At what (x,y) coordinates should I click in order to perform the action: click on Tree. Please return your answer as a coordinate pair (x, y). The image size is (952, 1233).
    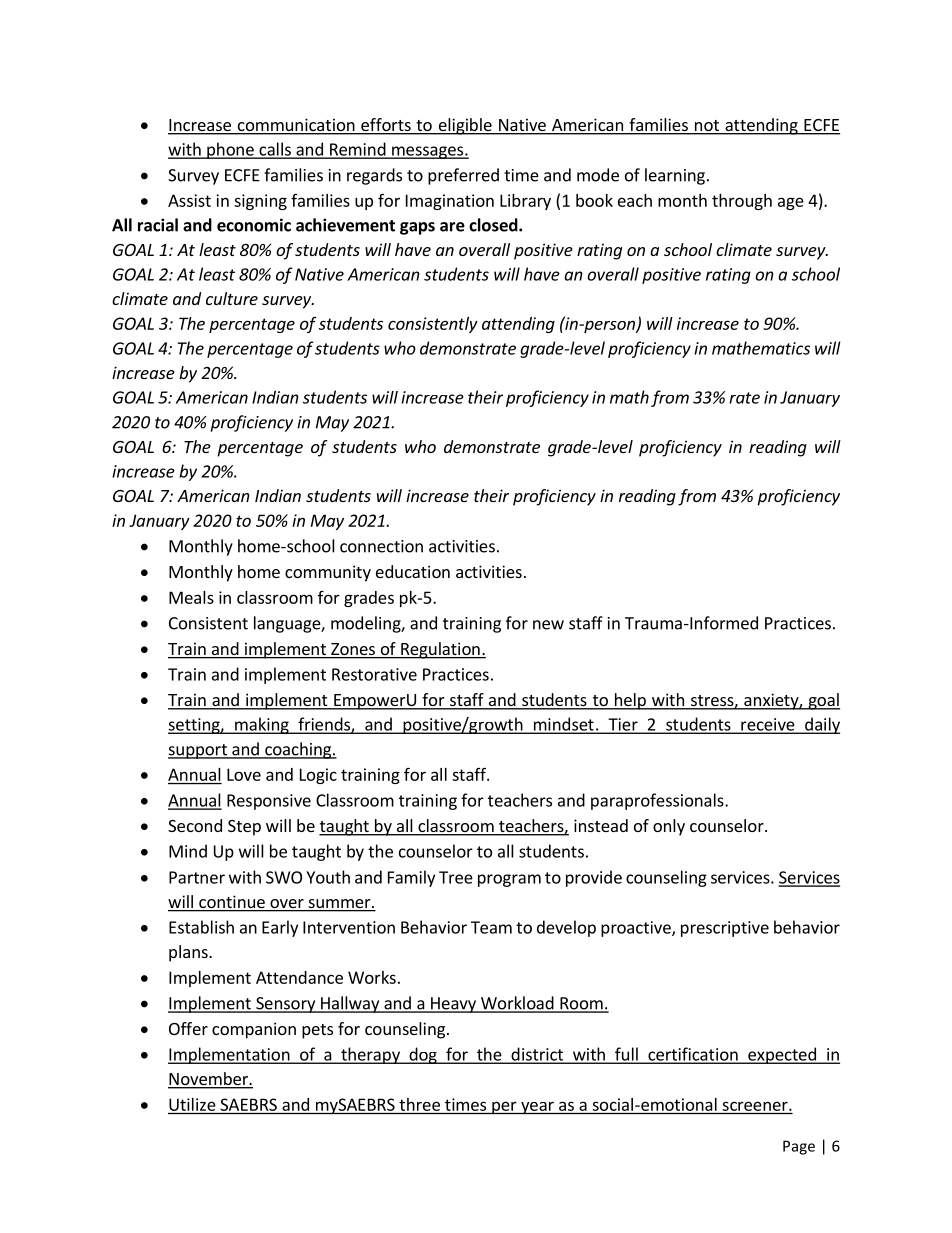
    Looking at the image, I should click on (456, 877).
